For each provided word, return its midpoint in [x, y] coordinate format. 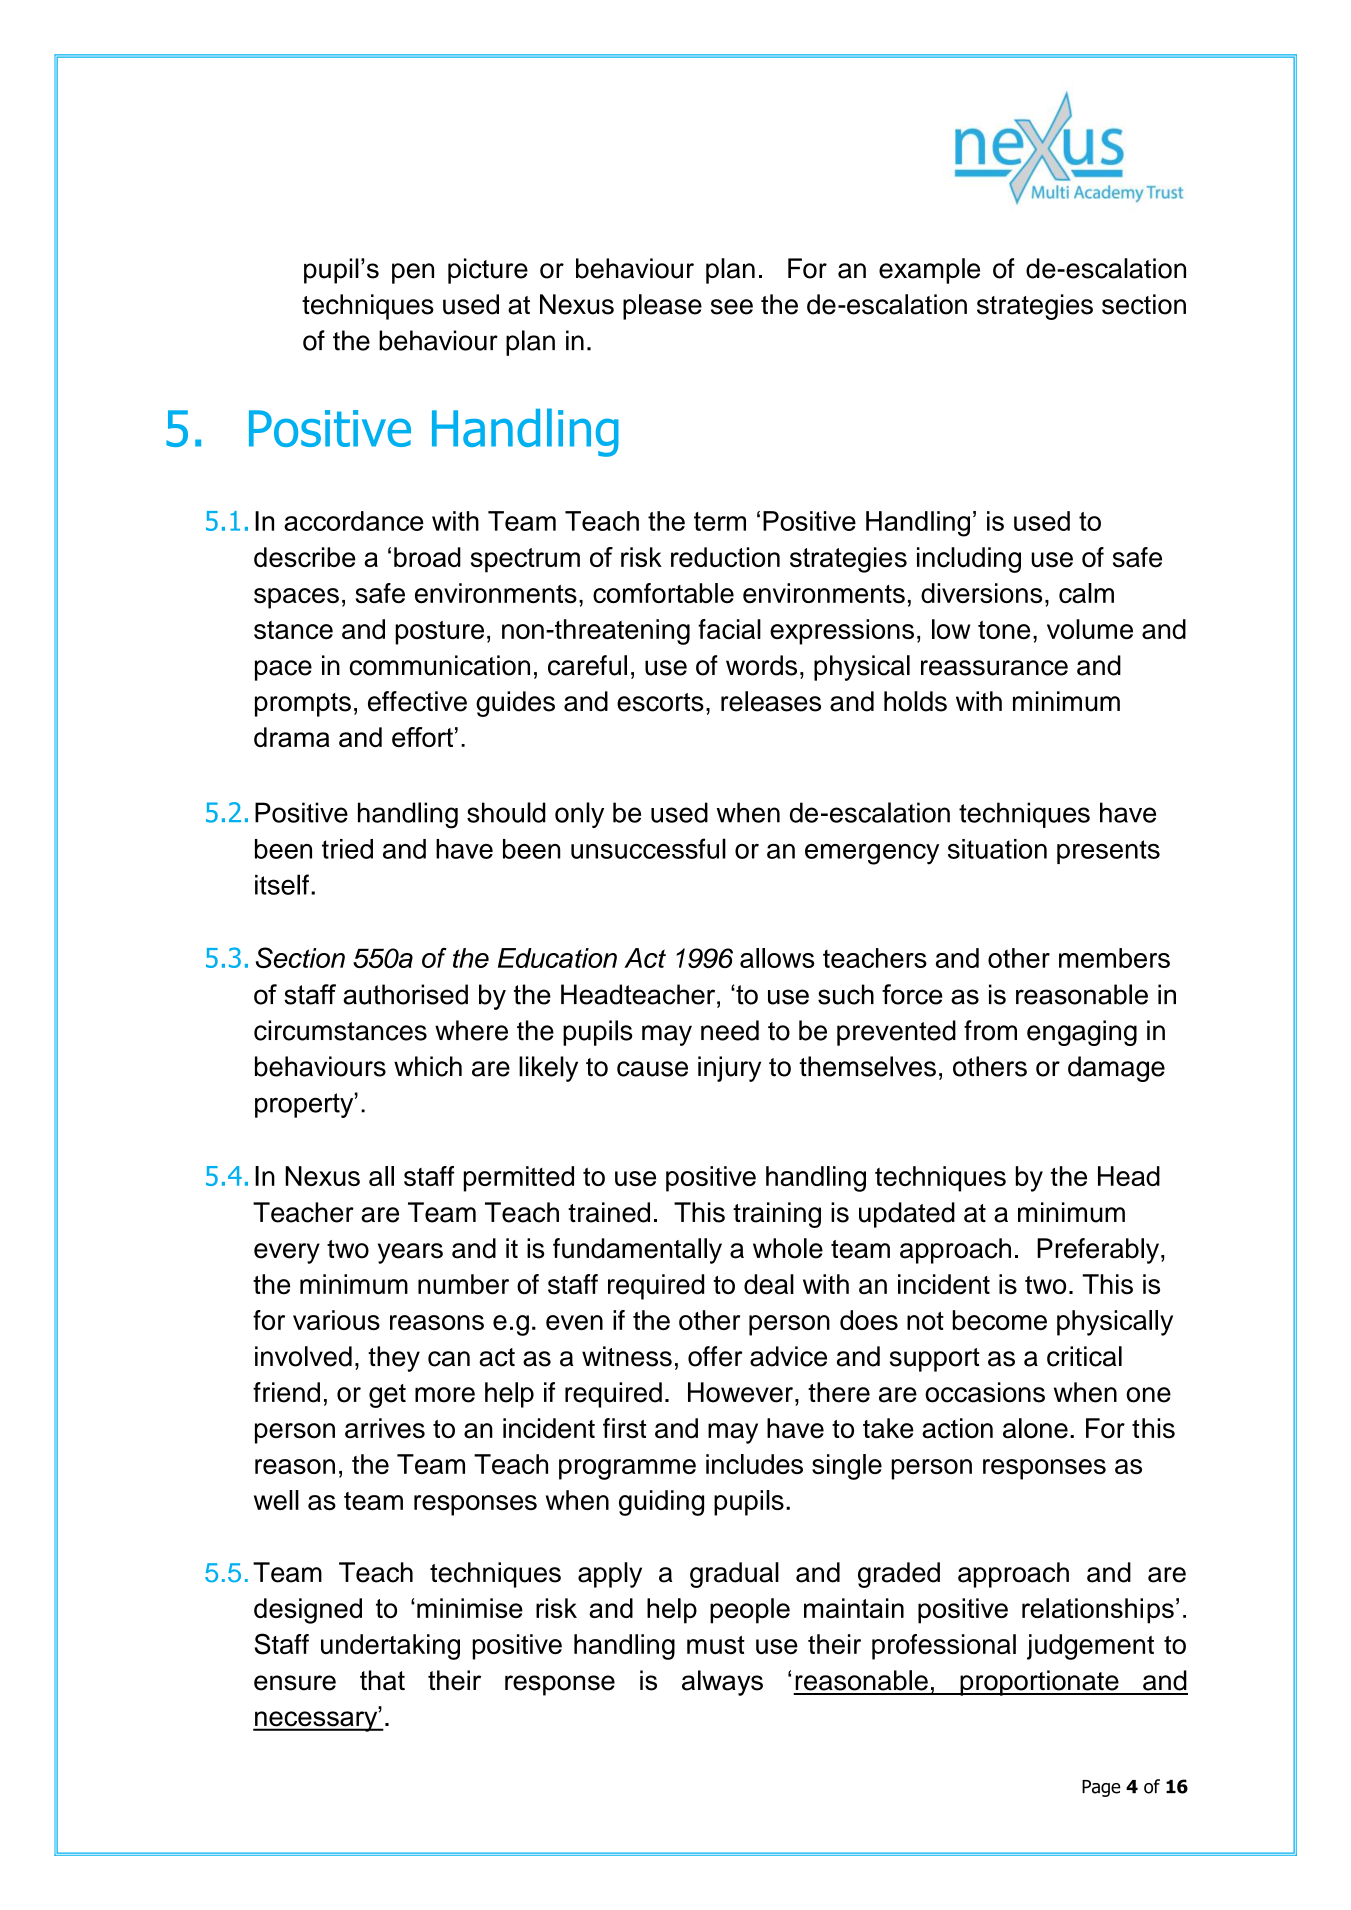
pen [413, 273]
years [410, 1253]
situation [997, 849]
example [929, 271]
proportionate [1039, 1683]
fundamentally [637, 1251]
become [999, 1320]
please [662, 307]
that [382, 1680]
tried [347, 849]
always [722, 1683]
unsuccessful [648, 848]
